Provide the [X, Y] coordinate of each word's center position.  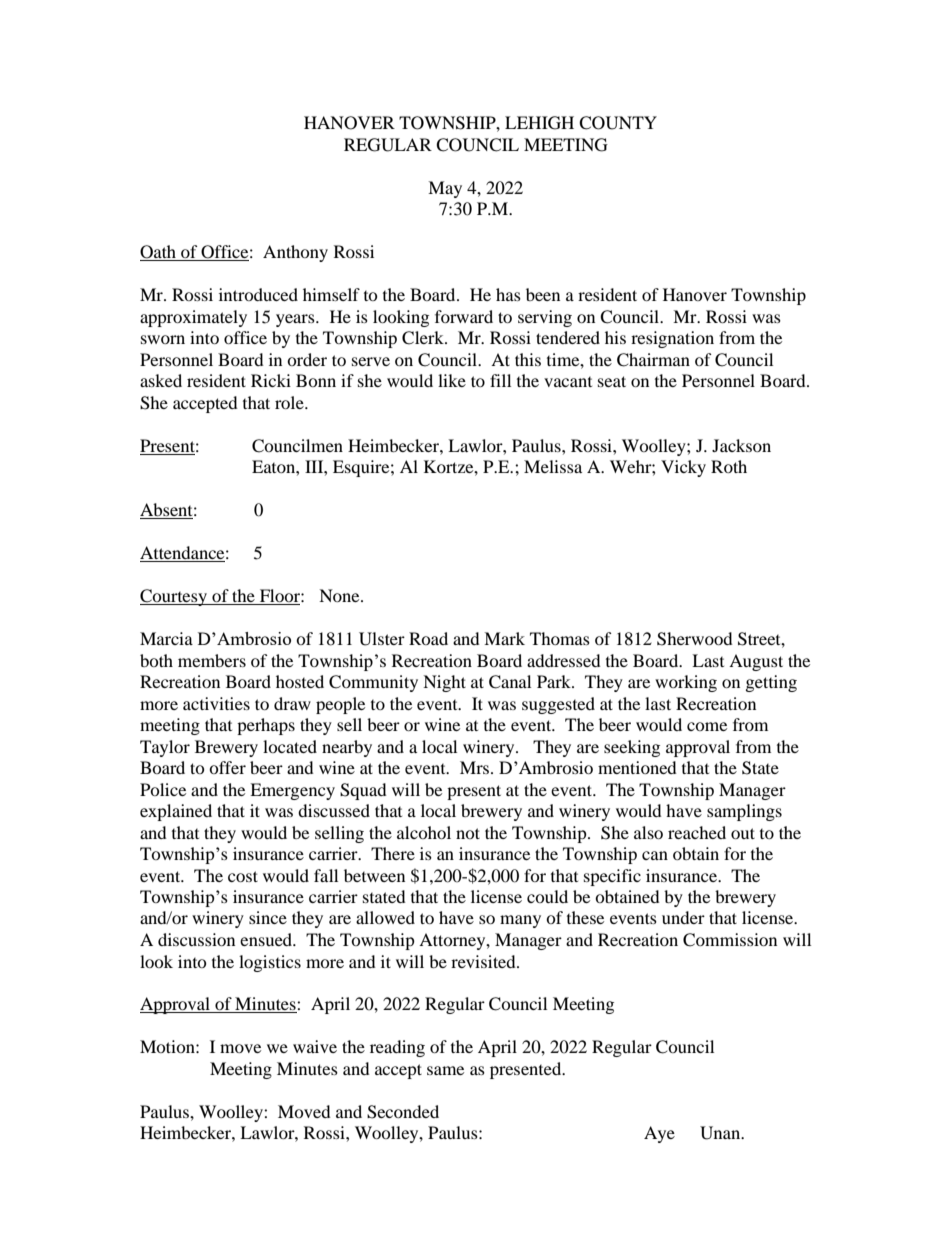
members [212, 660]
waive [315, 1046]
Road [428, 638]
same [445, 1070]
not [468, 833]
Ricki [271, 380]
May [445, 189]
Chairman [653, 360]
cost [243, 876]
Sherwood [695, 639]
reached [697, 832]
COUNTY [618, 123]
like [452, 380]
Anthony [295, 253]
